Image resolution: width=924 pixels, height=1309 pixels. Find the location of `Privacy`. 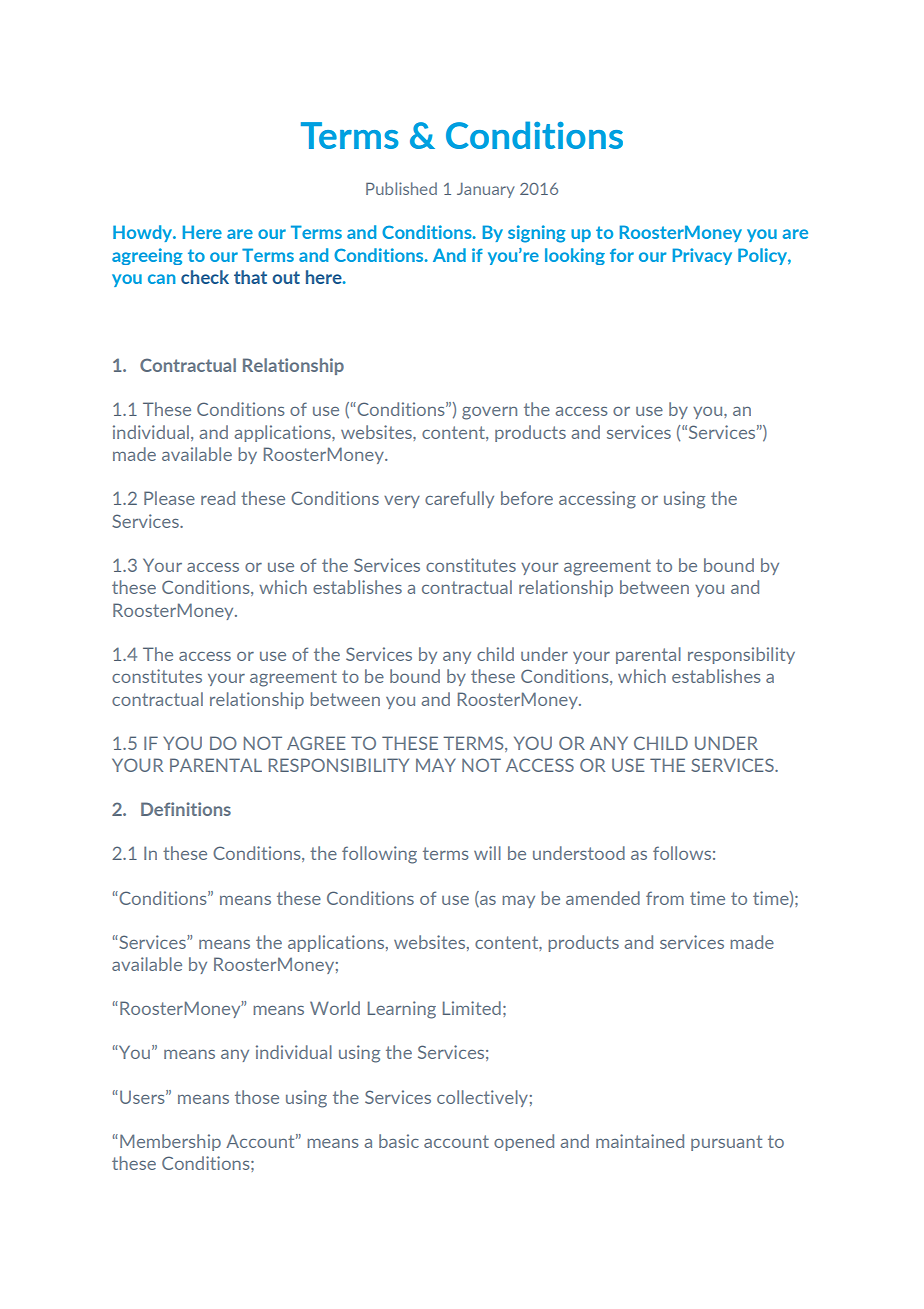

Privacy is located at coordinates (702, 256).
